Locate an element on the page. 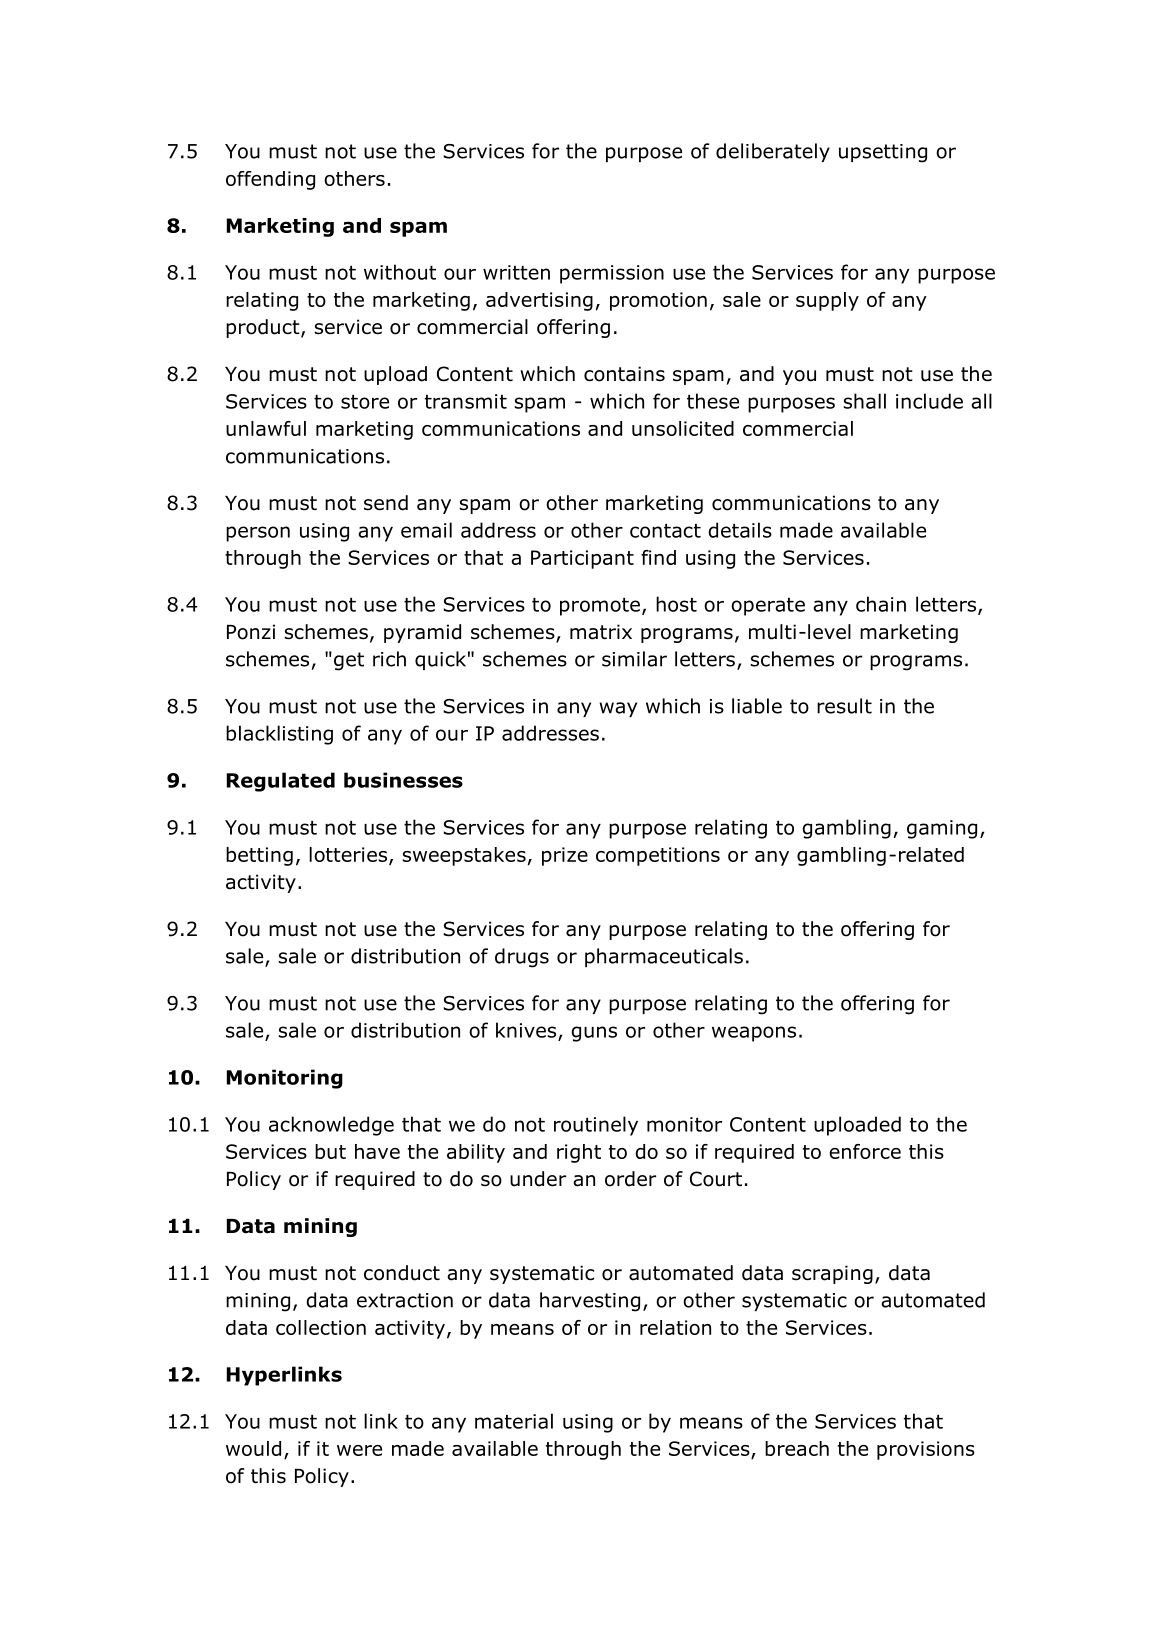 The image size is (1164, 1647). offending is located at coordinates (270, 180).
